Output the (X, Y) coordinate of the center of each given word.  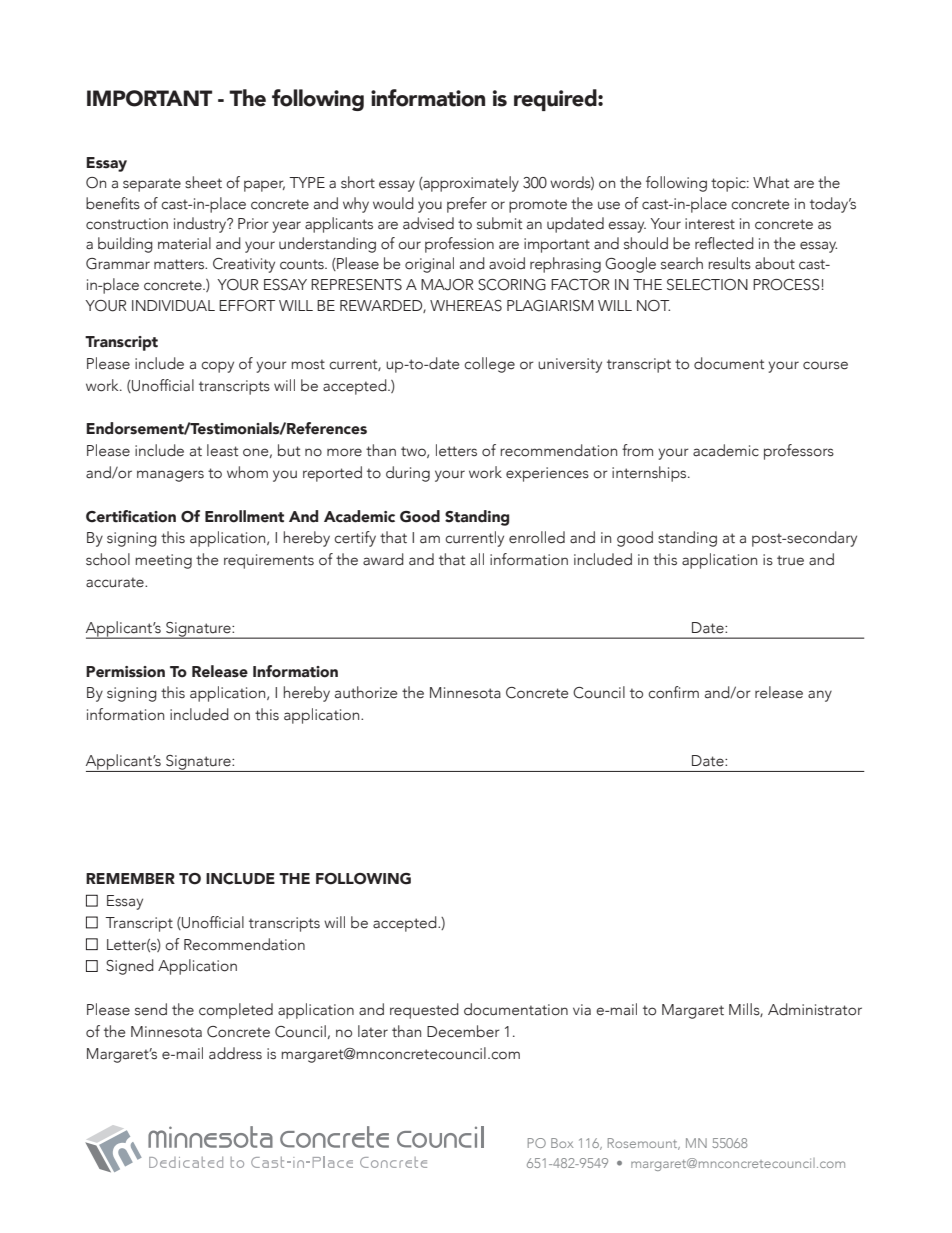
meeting (163, 561)
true (790, 560)
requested (424, 1011)
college (489, 365)
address (235, 1053)
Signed (130, 967)
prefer (467, 205)
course (825, 365)
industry (201, 225)
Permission (125, 672)
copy (217, 367)
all (477, 559)
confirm (673, 692)
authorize (366, 692)
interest (710, 224)
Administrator (815, 1009)
